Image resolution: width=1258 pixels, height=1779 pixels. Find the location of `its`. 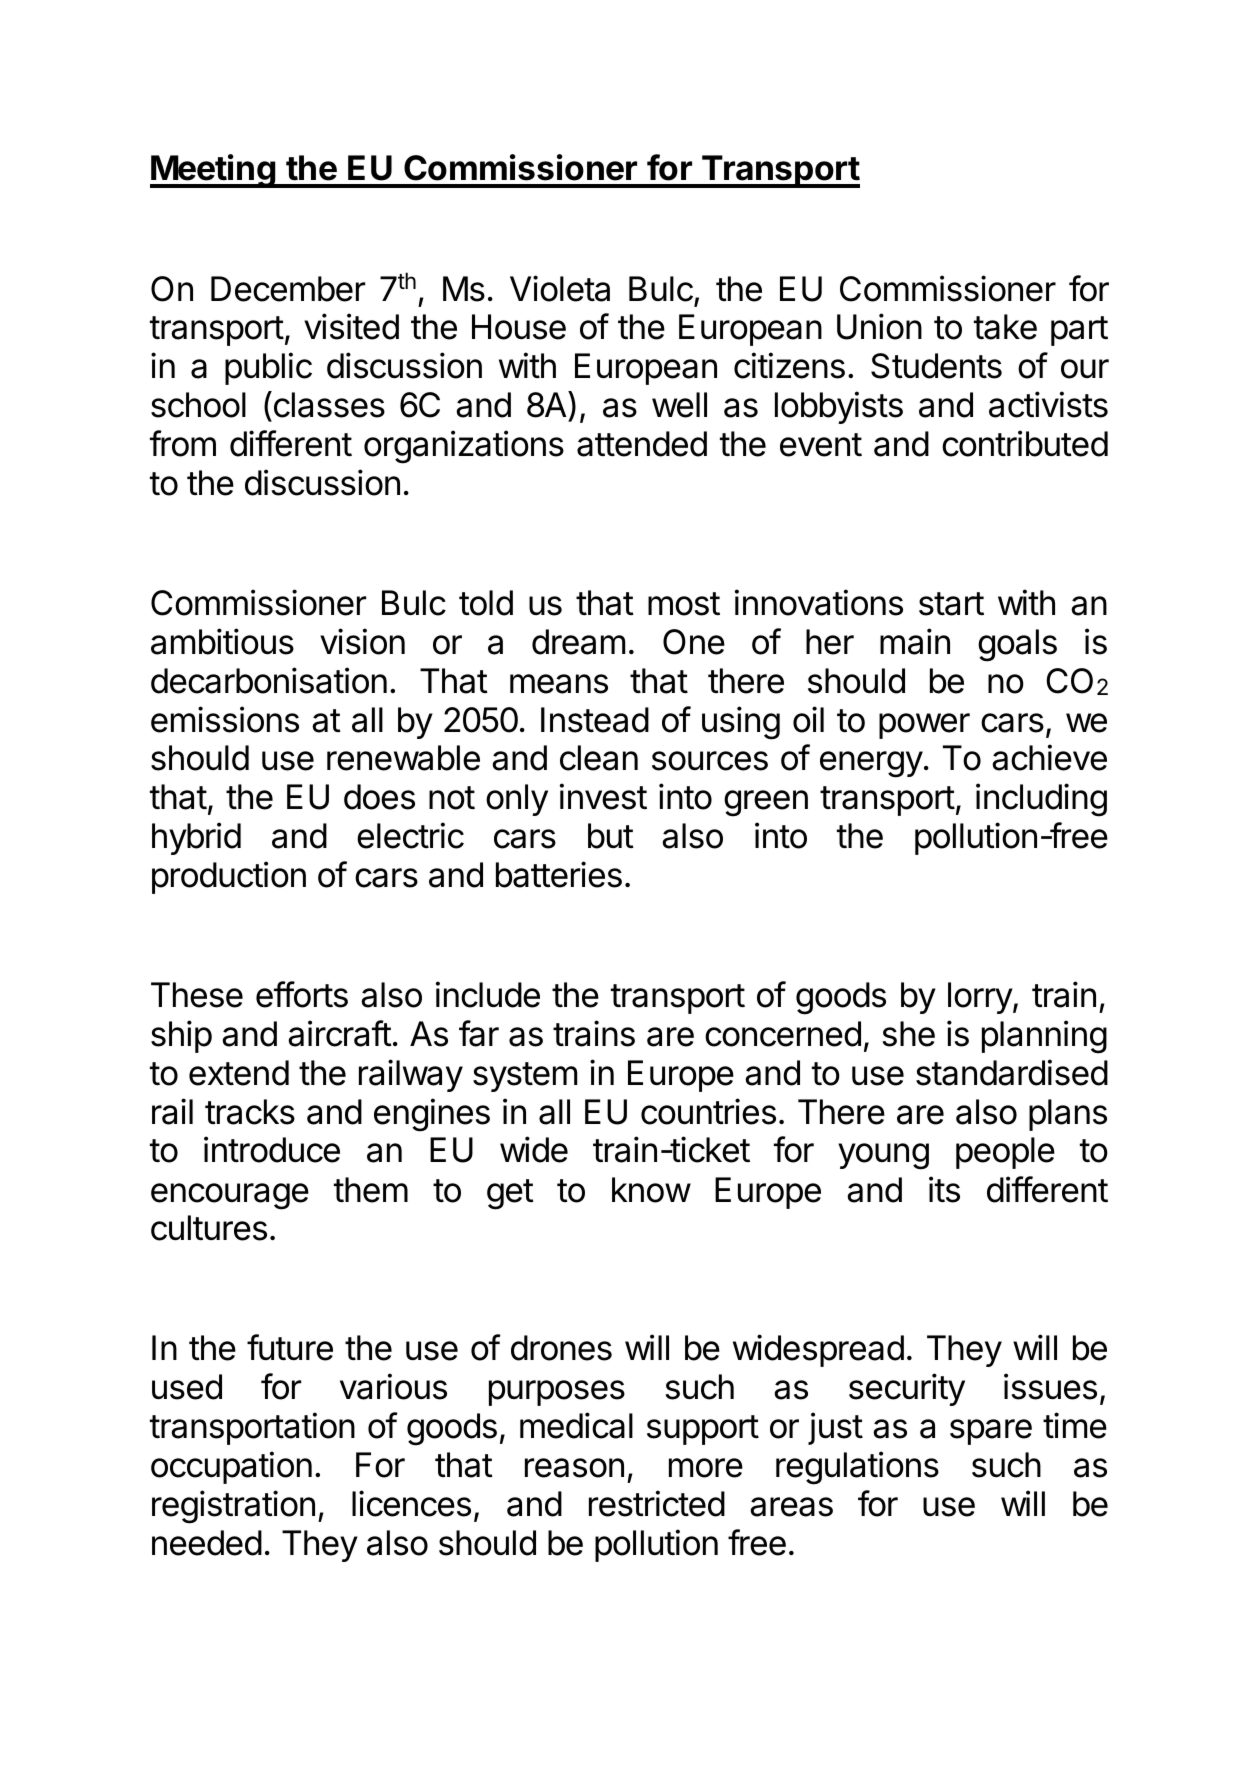

its is located at coordinates (944, 1189).
